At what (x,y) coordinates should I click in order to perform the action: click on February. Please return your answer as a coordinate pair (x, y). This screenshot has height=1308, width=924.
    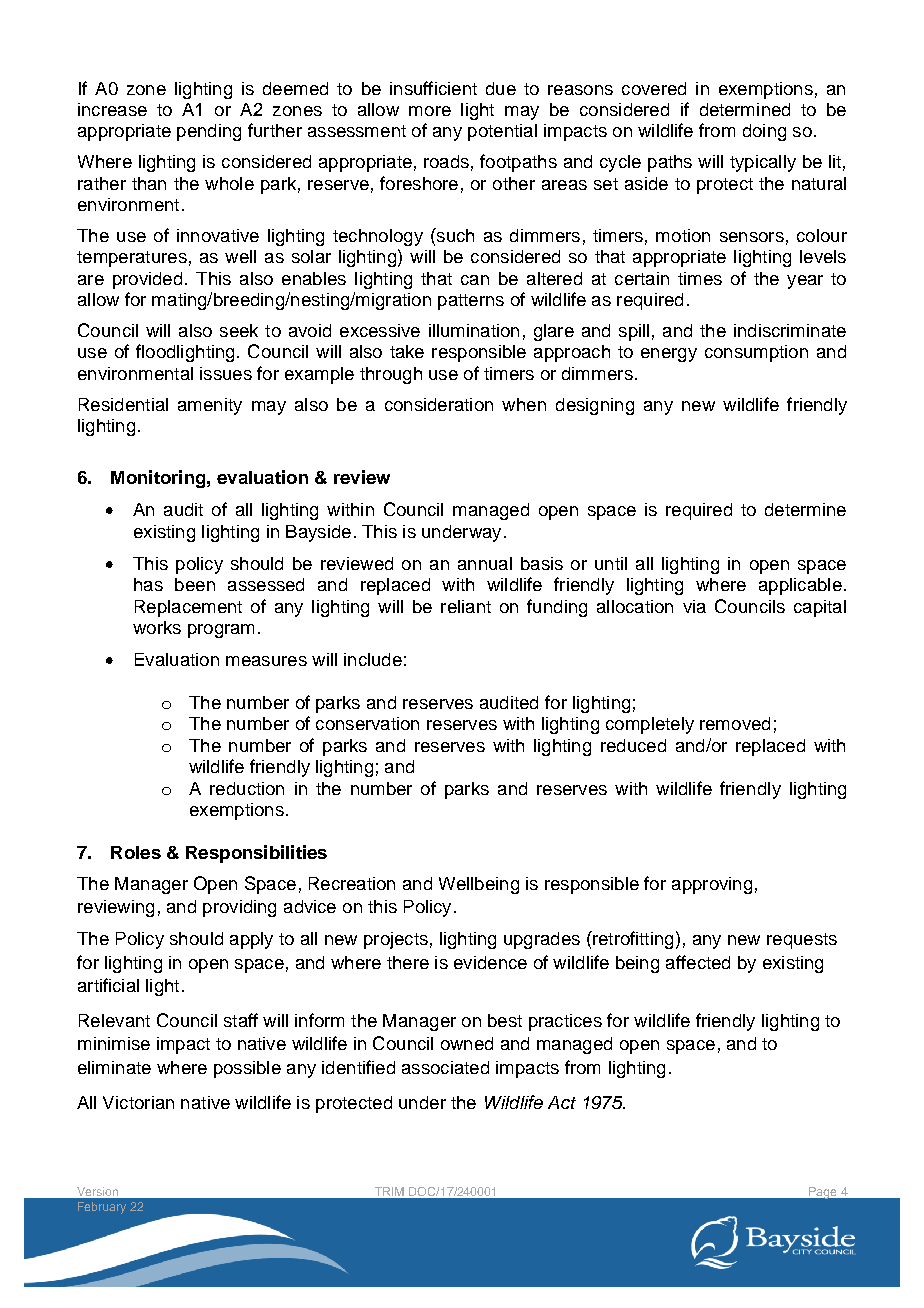
    Looking at the image, I should click on (102, 1208).
